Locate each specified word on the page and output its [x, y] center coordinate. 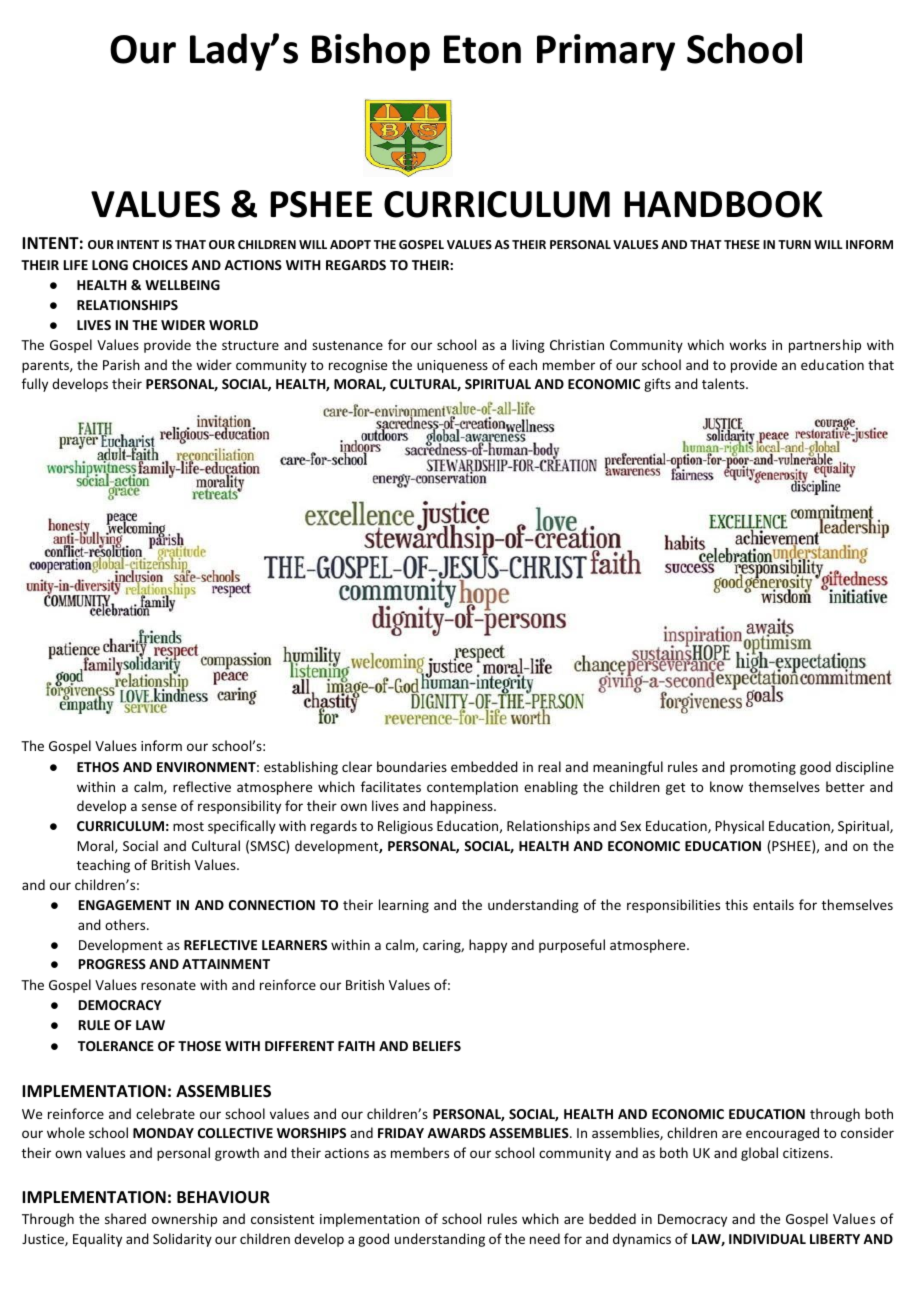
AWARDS [456, 1133]
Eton [482, 49]
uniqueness [452, 366]
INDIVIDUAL [767, 1239]
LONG [110, 265]
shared [125, 1218]
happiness [463, 807]
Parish [121, 364]
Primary [606, 52]
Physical [739, 827]
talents [724, 383]
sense [159, 807]
